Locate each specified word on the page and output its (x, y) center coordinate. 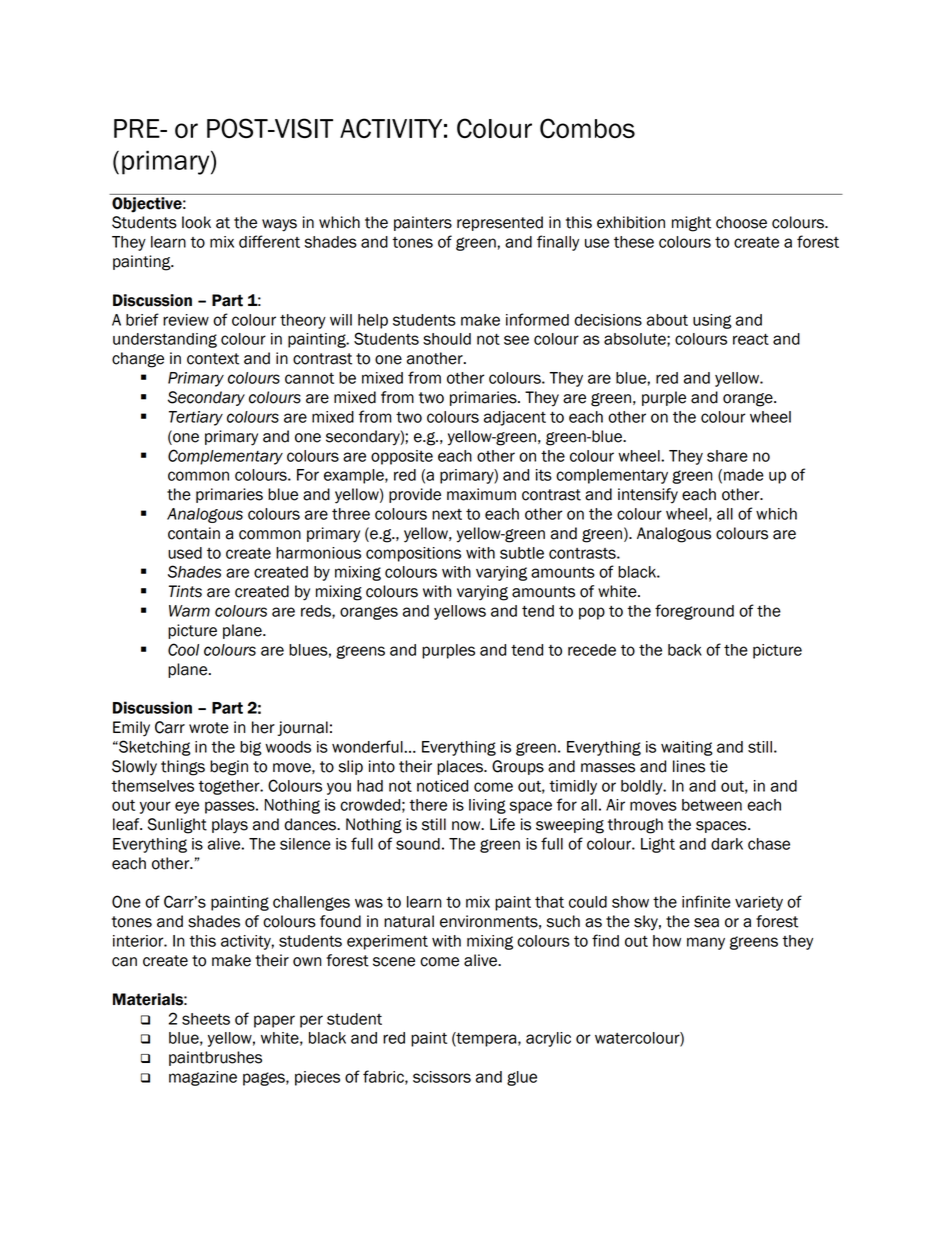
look (196, 222)
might (691, 224)
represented (500, 223)
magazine (203, 1078)
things (183, 768)
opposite (402, 457)
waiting (687, 748)
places (461, 767)
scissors (442, 1077)
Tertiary (196, 418)
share (727, 456)
